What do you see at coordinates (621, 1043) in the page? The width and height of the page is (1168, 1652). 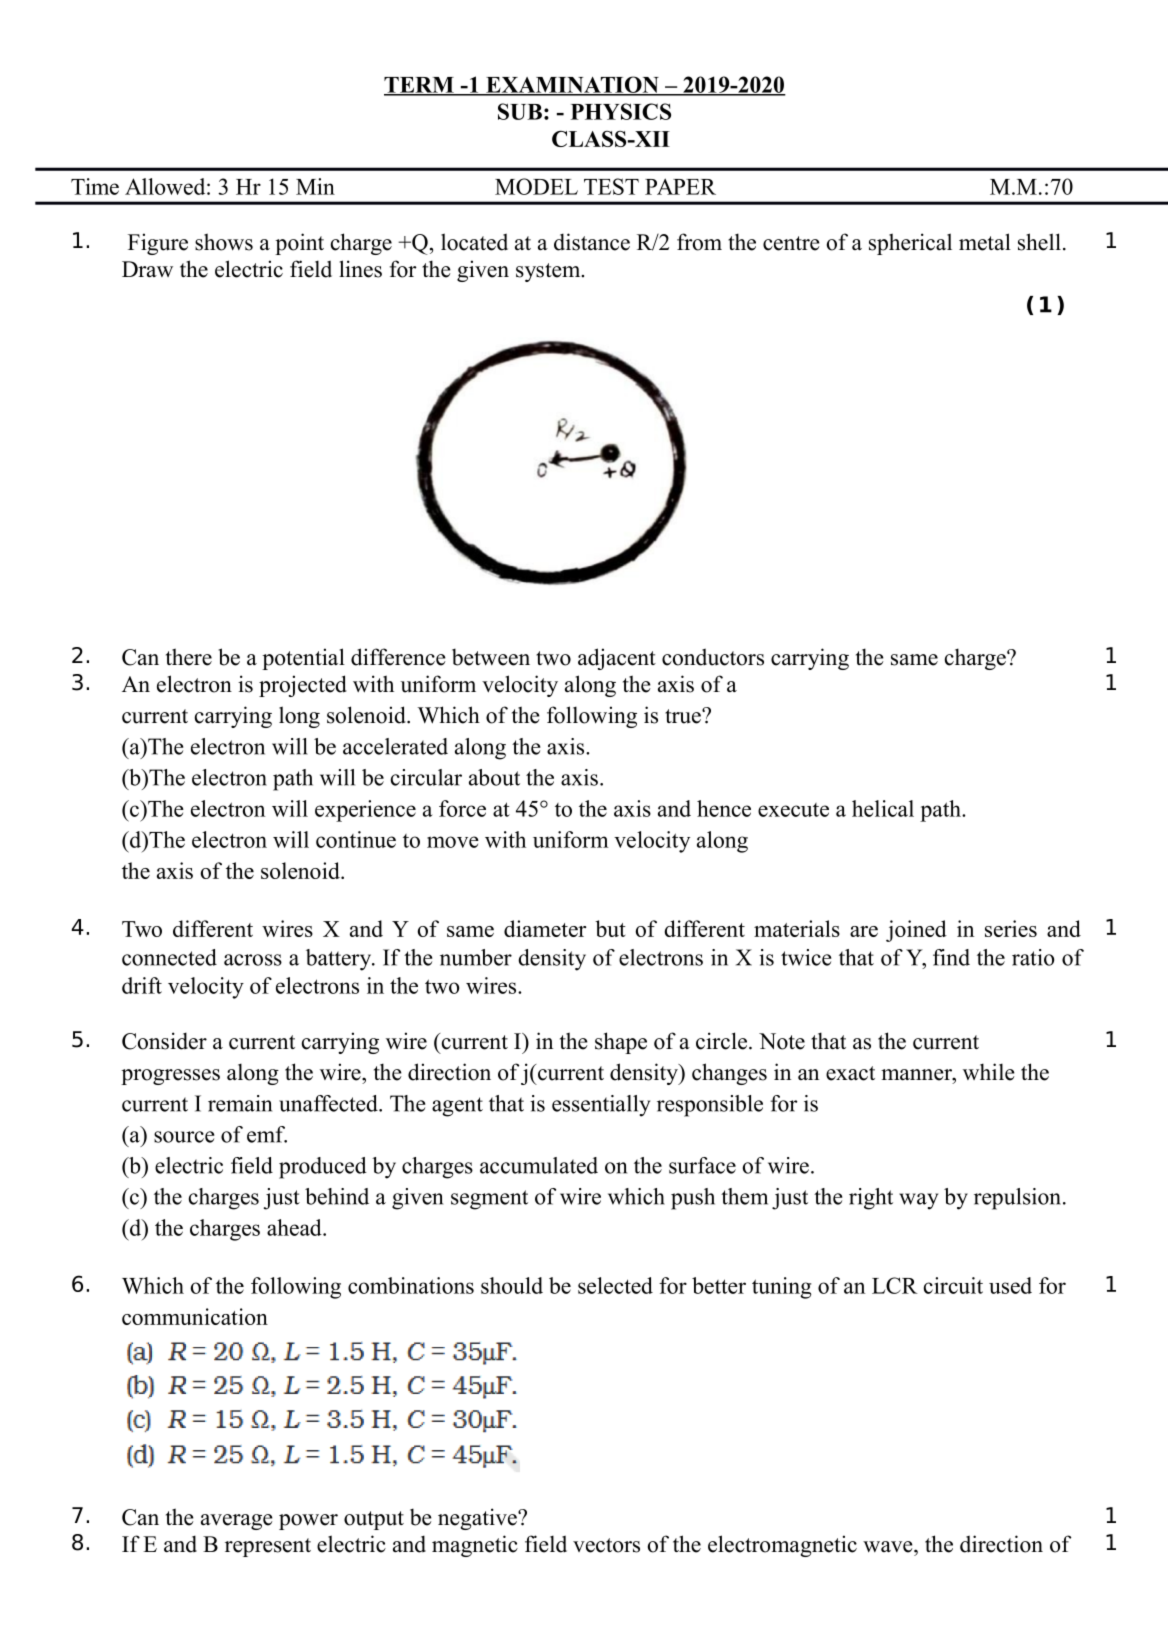 I see `shape` at bounding box center [621, 1043].
